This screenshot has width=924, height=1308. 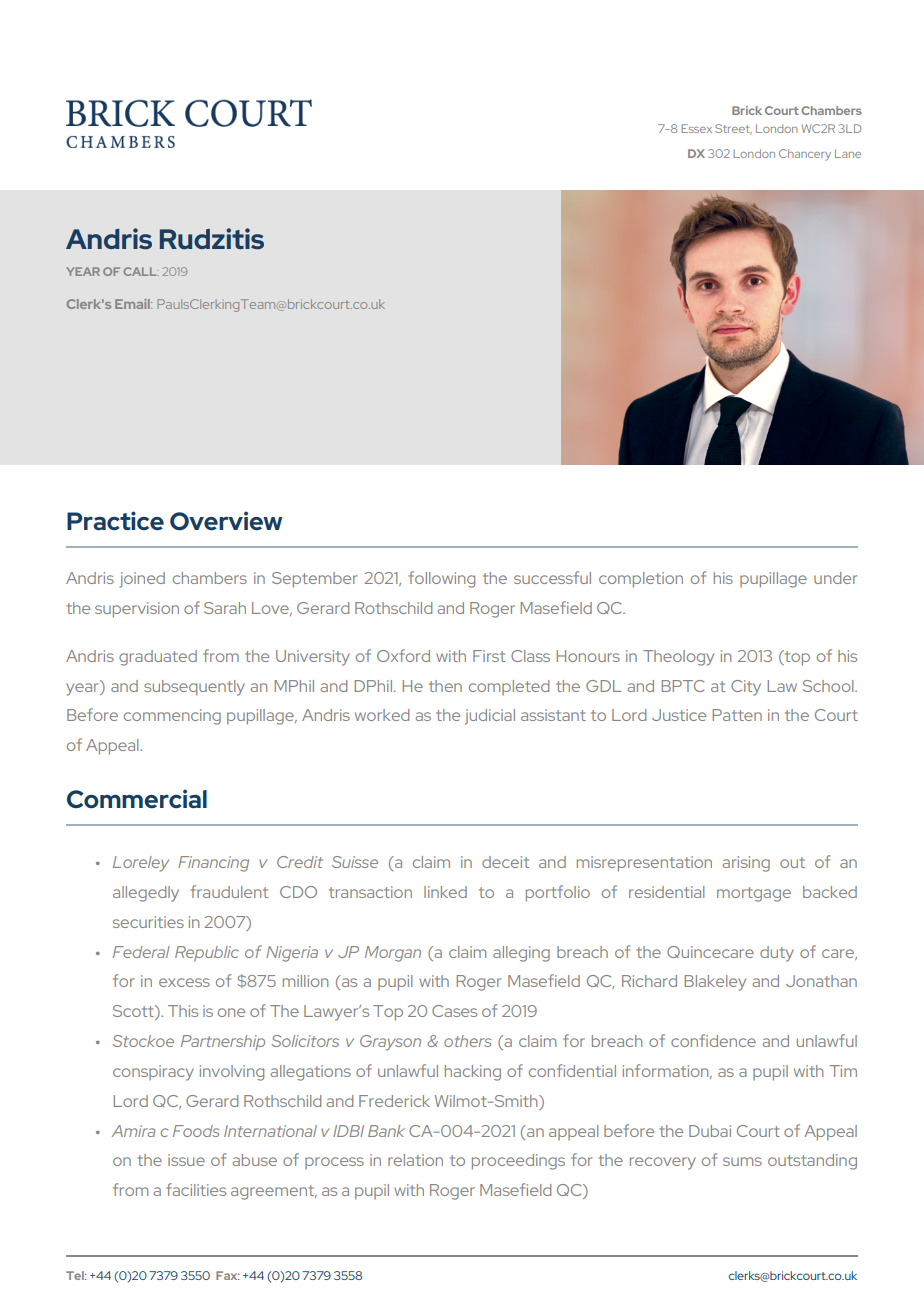 What do you see at coordinates (146, 894) in the screenshot?
I see `allegedly` at bounding box center [146, 894].
